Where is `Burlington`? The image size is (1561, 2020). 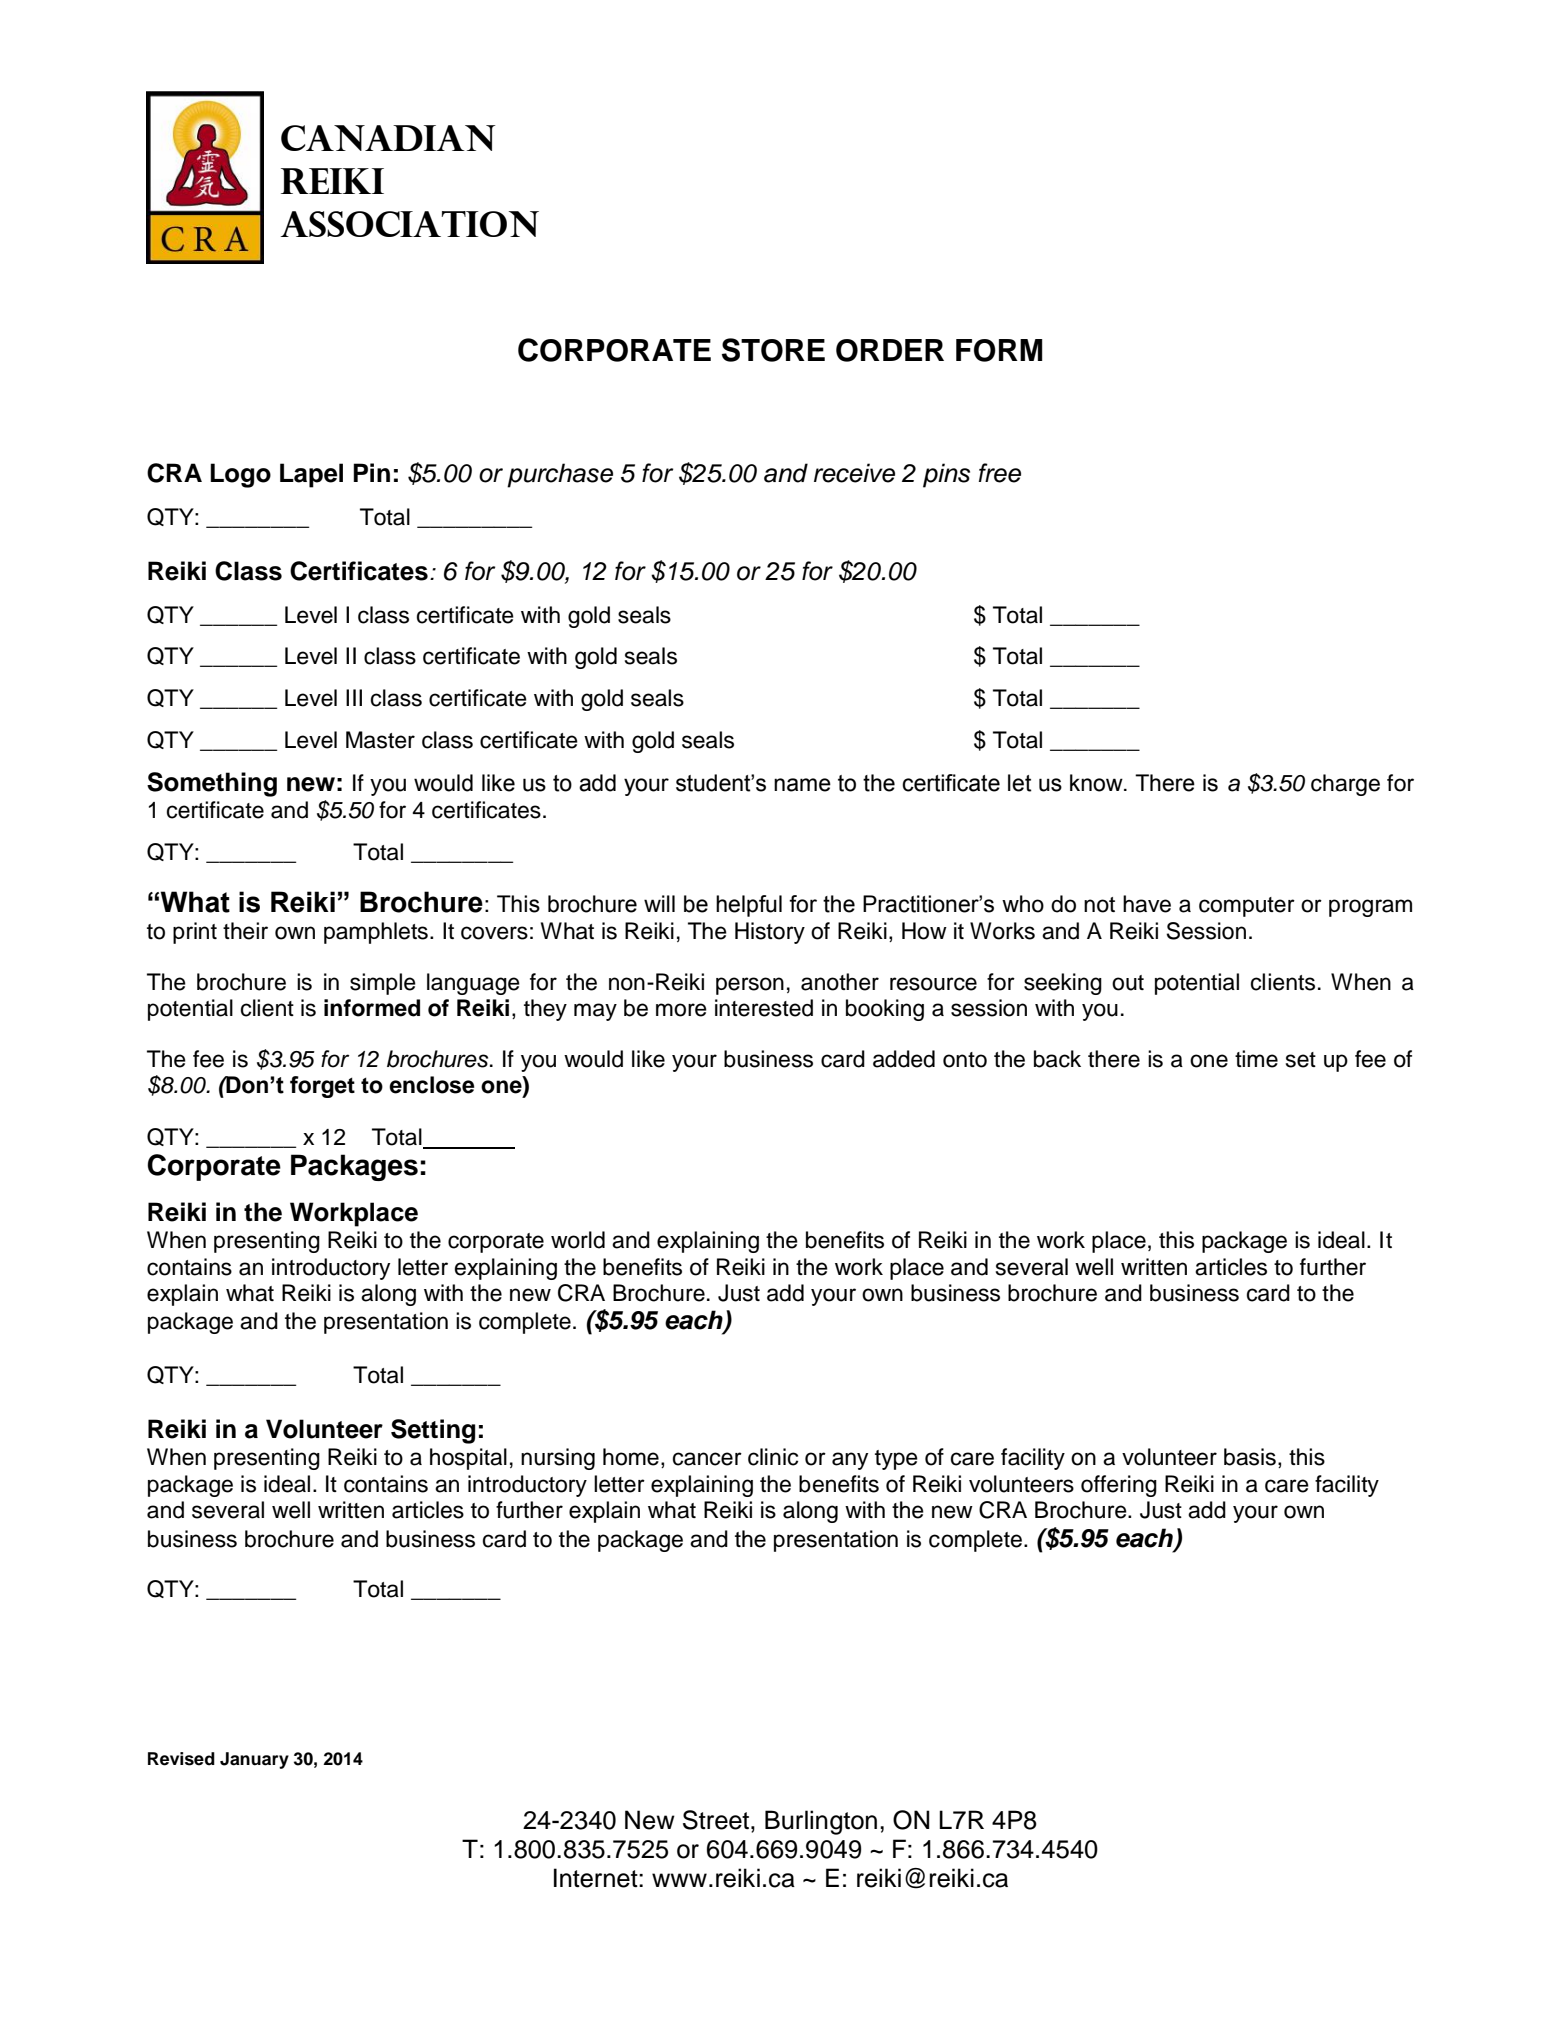
Burlington is located at coordinates (821, 1822).
